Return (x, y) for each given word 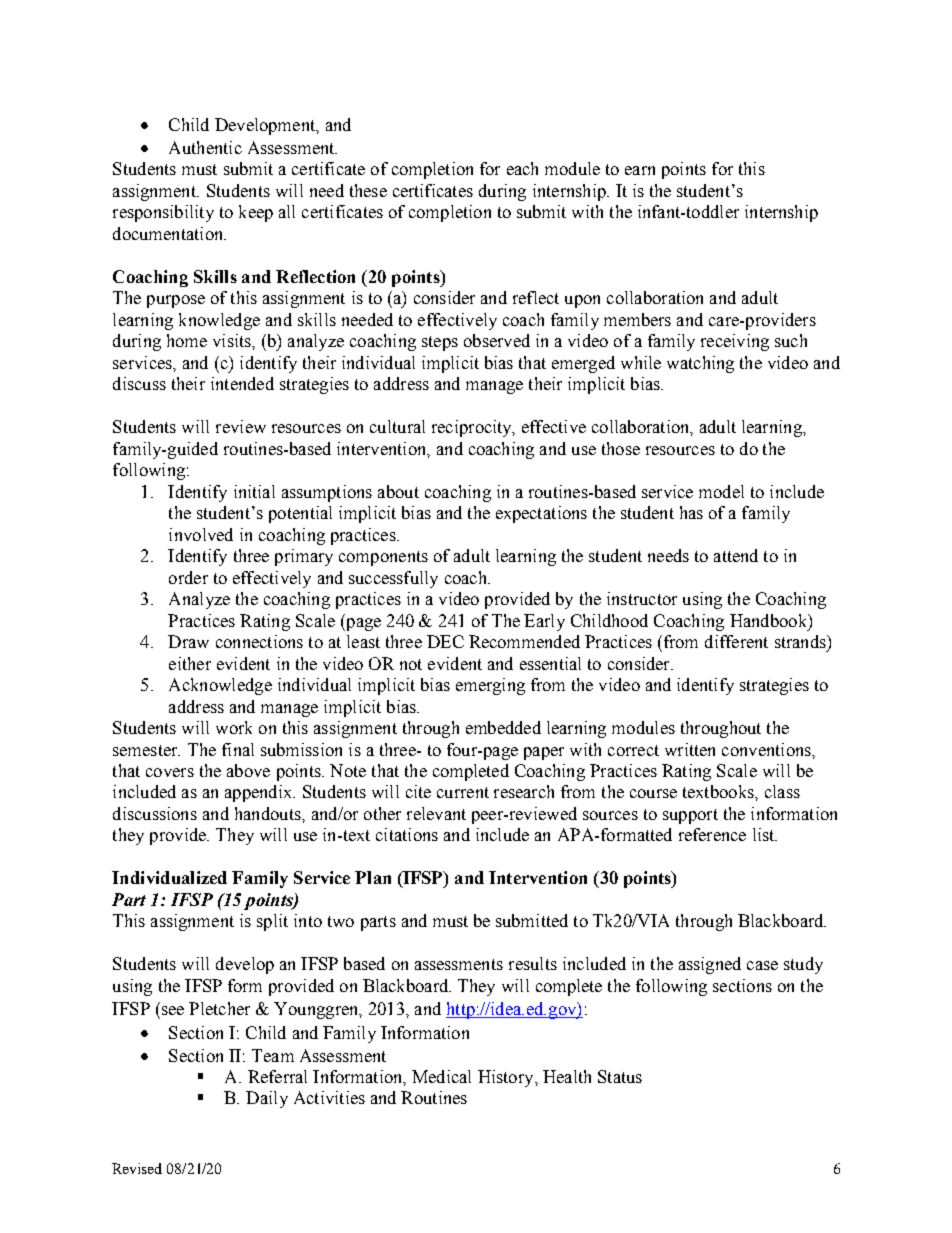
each (522, 168)
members (637, 319)
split (272, 922)
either (190, 663)
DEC (445, 641)
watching (700, 364)
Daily (267, 1099)
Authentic (205, 147)
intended (242, 383)
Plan (373, 877)
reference (712, 834)
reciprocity (473, 428)
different (736, 641)
